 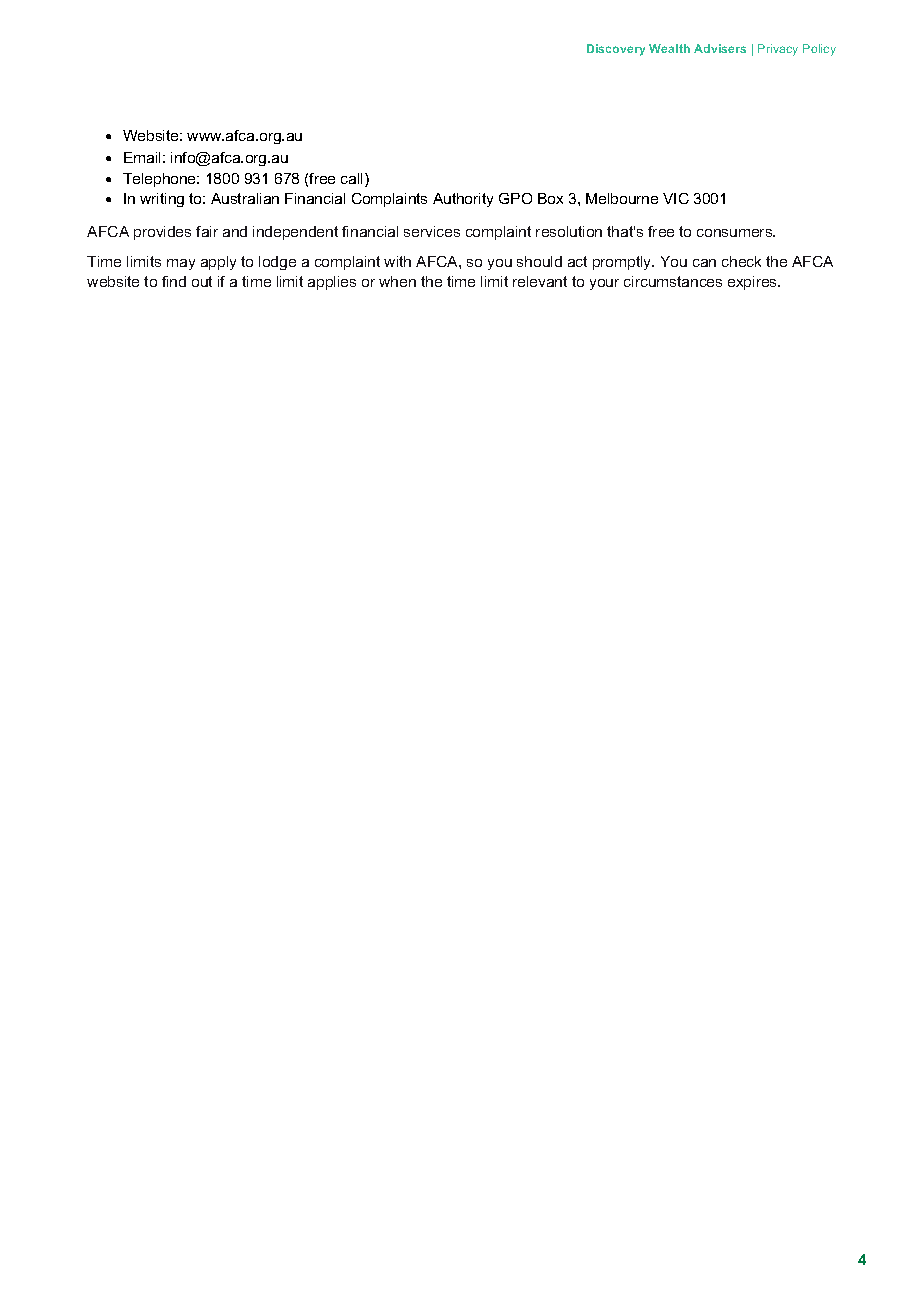 What do you see at coordinates (616, 50) in the screenshot?
I see `Discovery` at bounding box center [616, 50].
